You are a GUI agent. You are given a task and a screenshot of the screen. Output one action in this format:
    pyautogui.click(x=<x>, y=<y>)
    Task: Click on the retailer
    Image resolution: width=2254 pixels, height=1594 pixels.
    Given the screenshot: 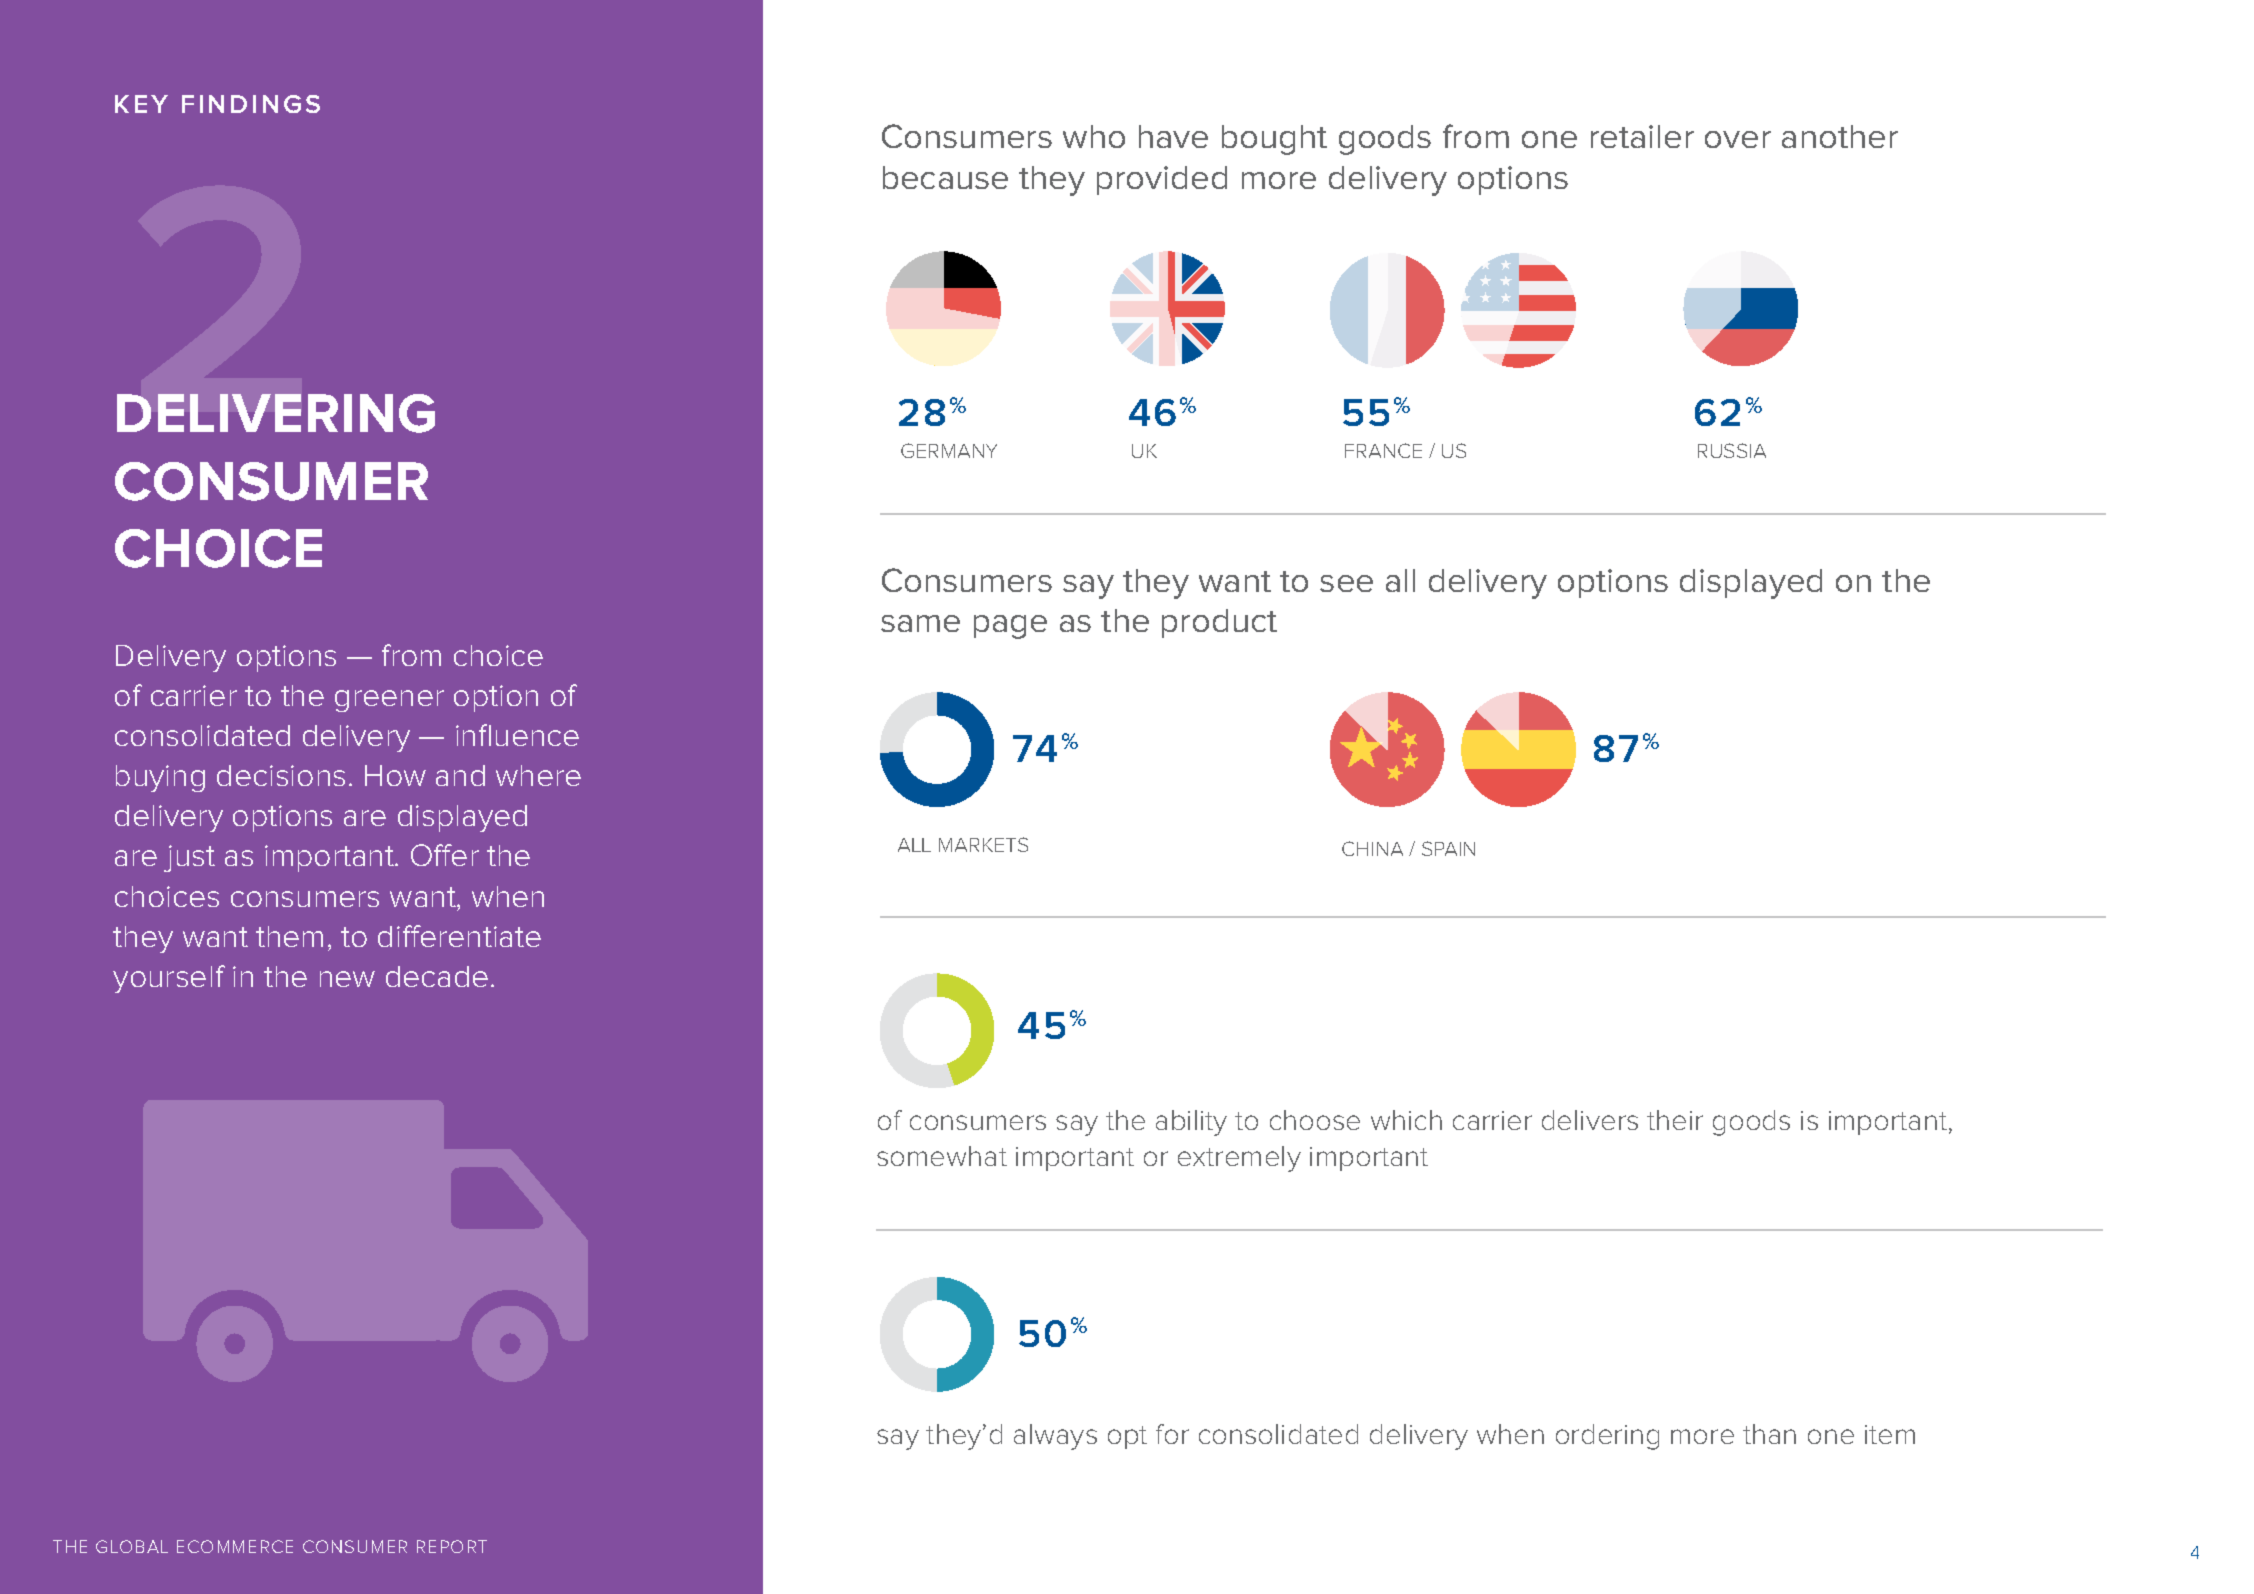 What is the action you would take?
    pyautogui.click(x=1642, y=136)
